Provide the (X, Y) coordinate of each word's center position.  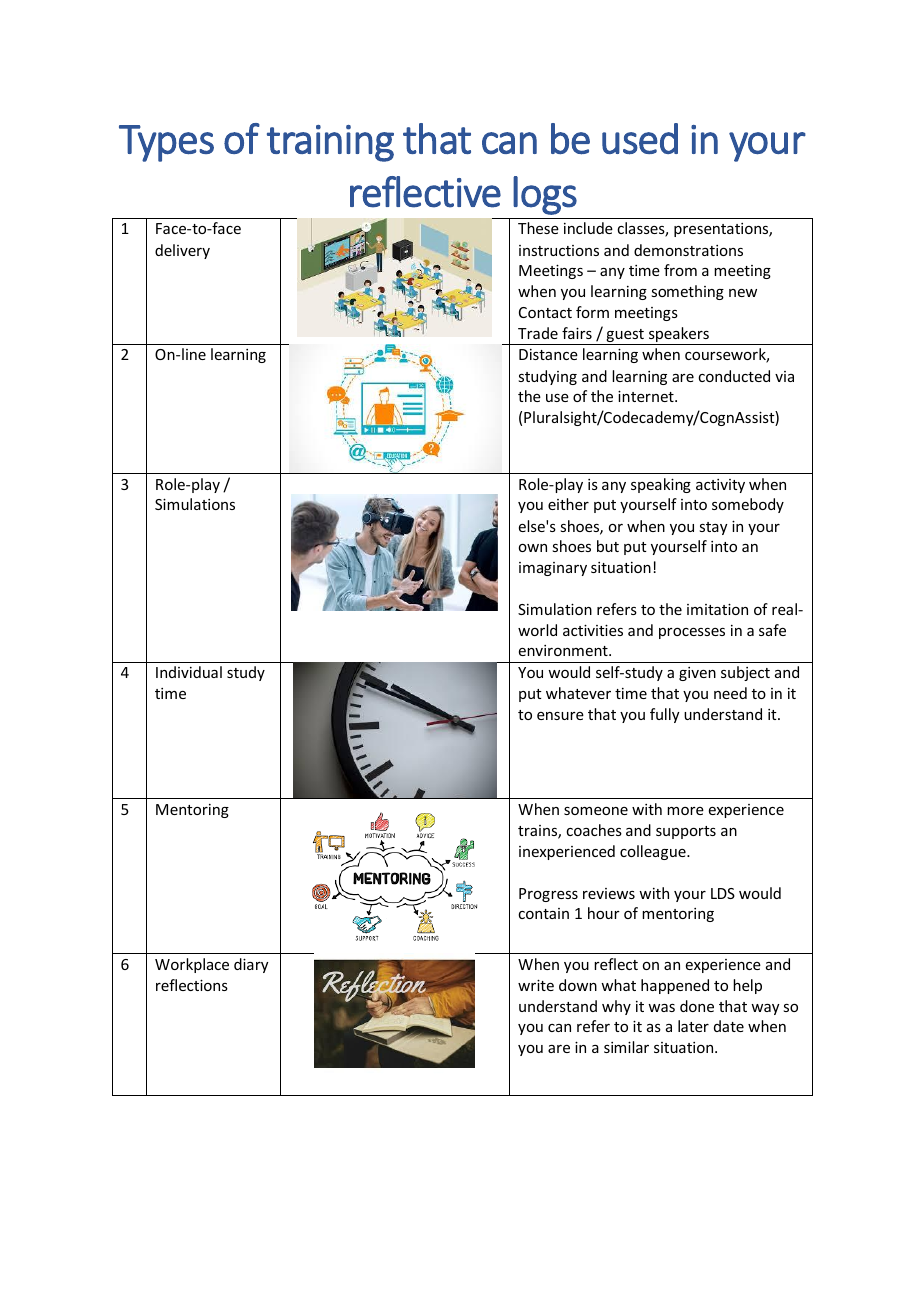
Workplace (192, 965)
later (693, 1026)
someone (596, 811)
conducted (734, 376)
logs (545, 195)
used (640, 139)
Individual (189, 672)
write (536, 985)
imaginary (553, 569)
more (685, 811)
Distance (548, 354)
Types (166, 143)
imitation (717, 609)
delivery (182, 251)
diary (251, 965)
